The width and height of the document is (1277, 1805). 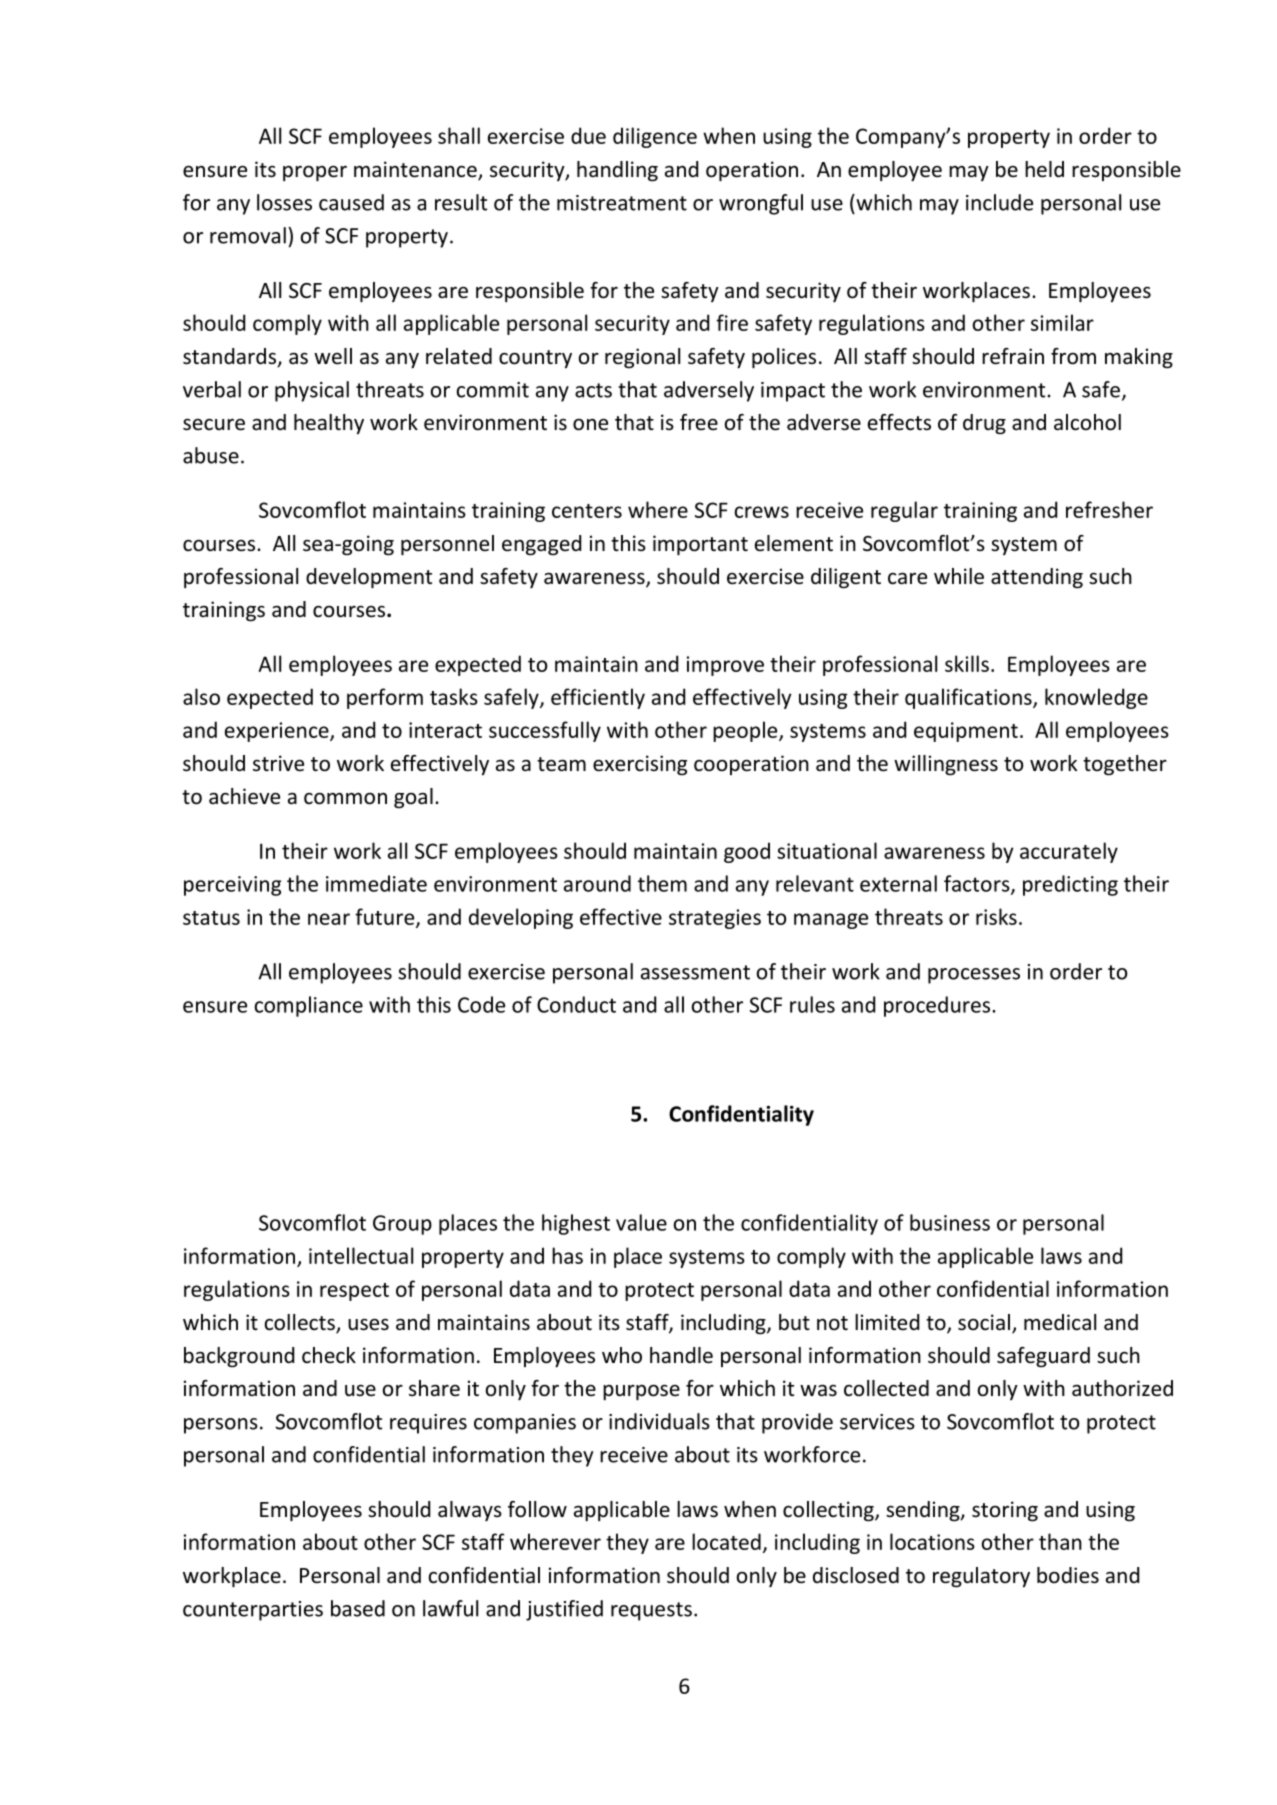 What do you see at coordinates (369, 578) in the document?
I see `development` at bounding box center [369, 578].
